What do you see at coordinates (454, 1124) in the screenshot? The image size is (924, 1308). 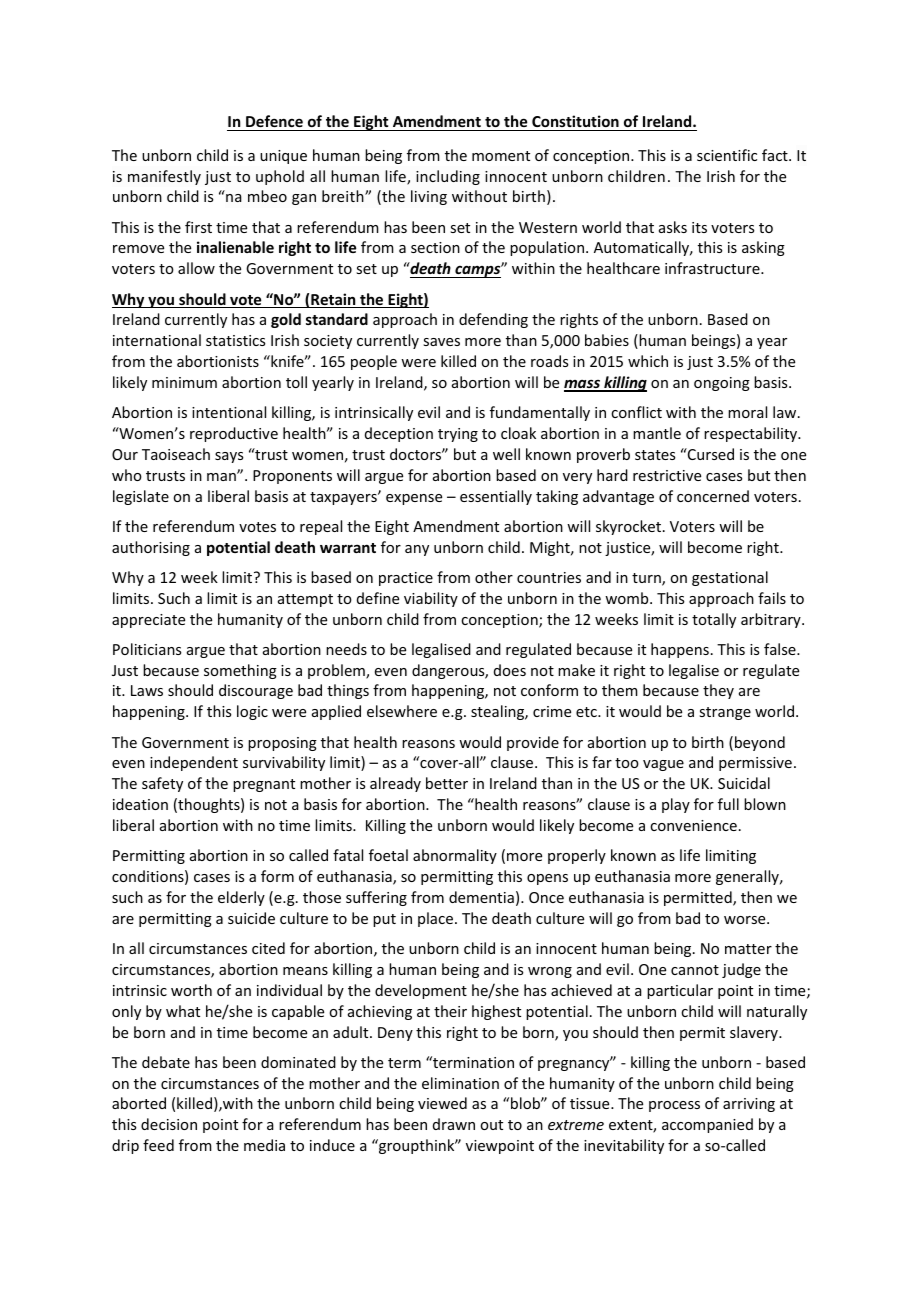 I see `drawn` at bounding box center [454, 1124].
